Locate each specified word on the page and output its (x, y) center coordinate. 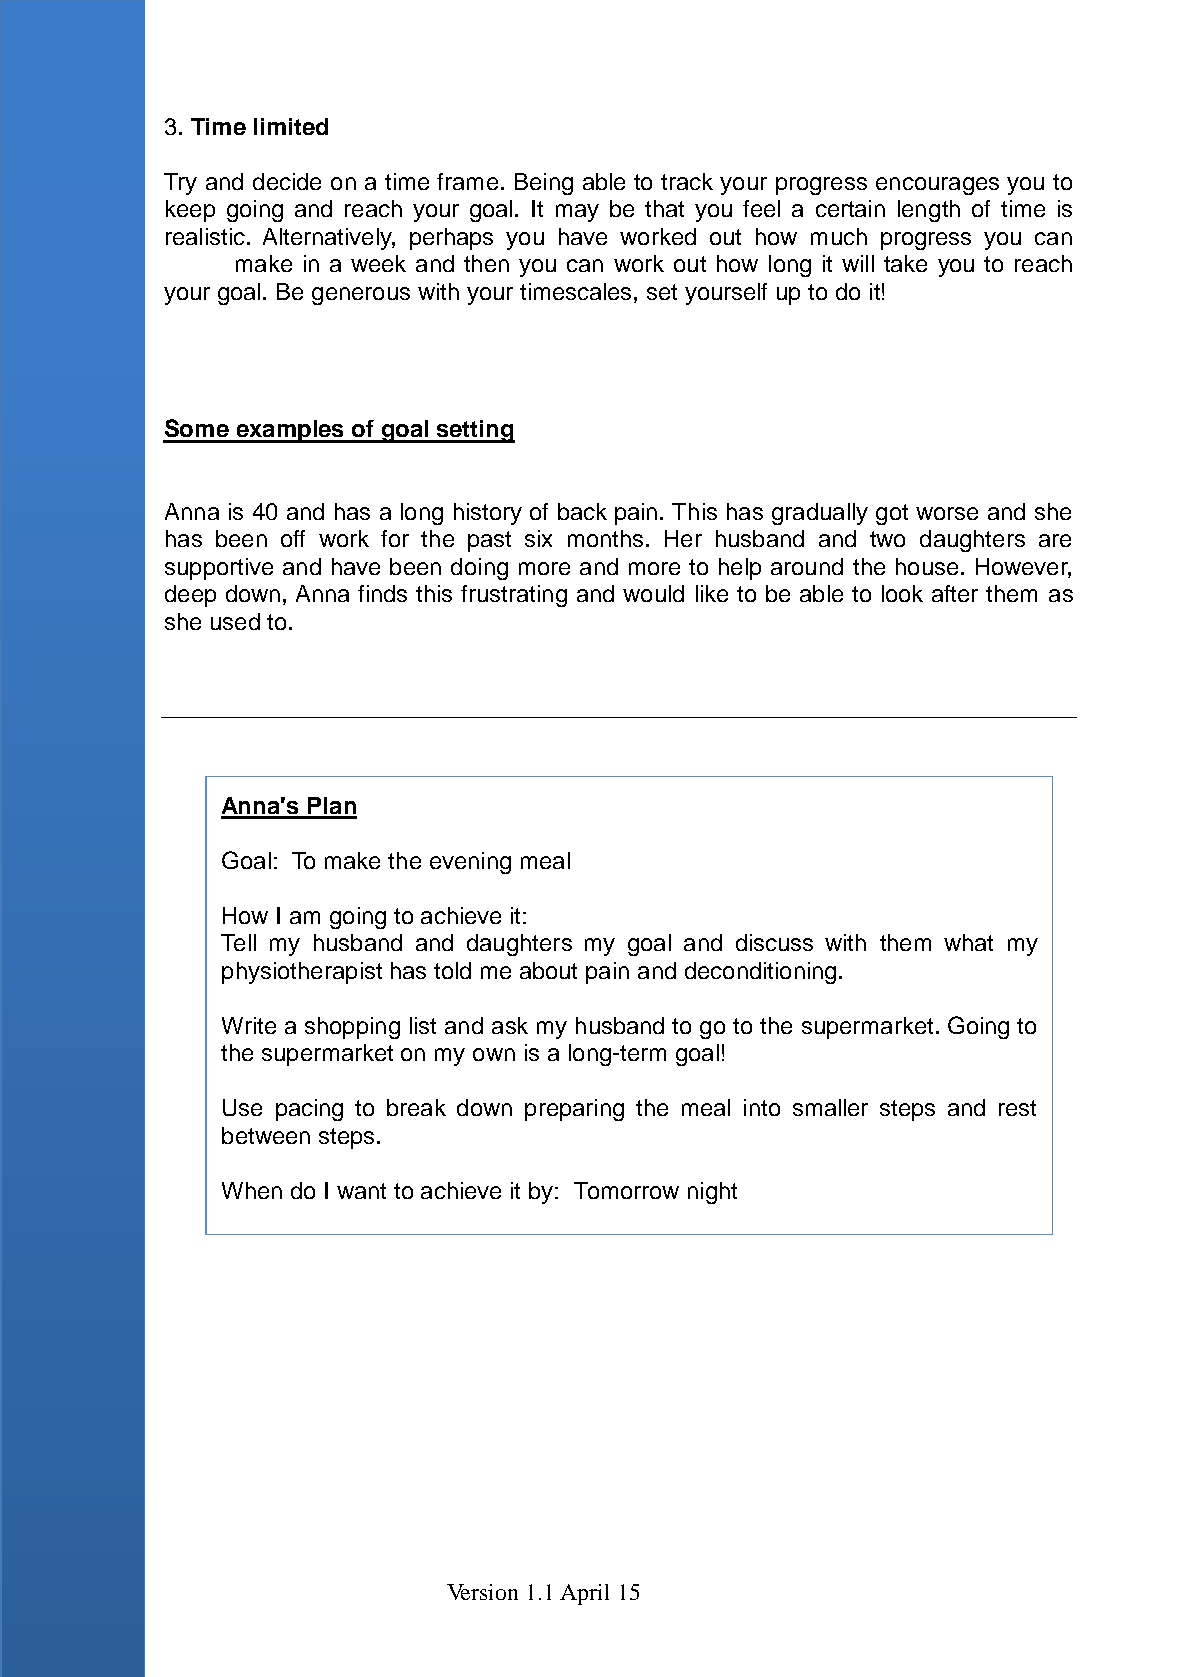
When (252, 1190)
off (293, 538)
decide (287, 181)
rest (1017, 1108)
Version (482, 1592)
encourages (937, 186)
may (577, 213)
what (968, 942)
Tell (238, 942)
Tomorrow (626, 1190)
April (584, 1594)
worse (947, 513)
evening (470, 863)
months (605, 538)
